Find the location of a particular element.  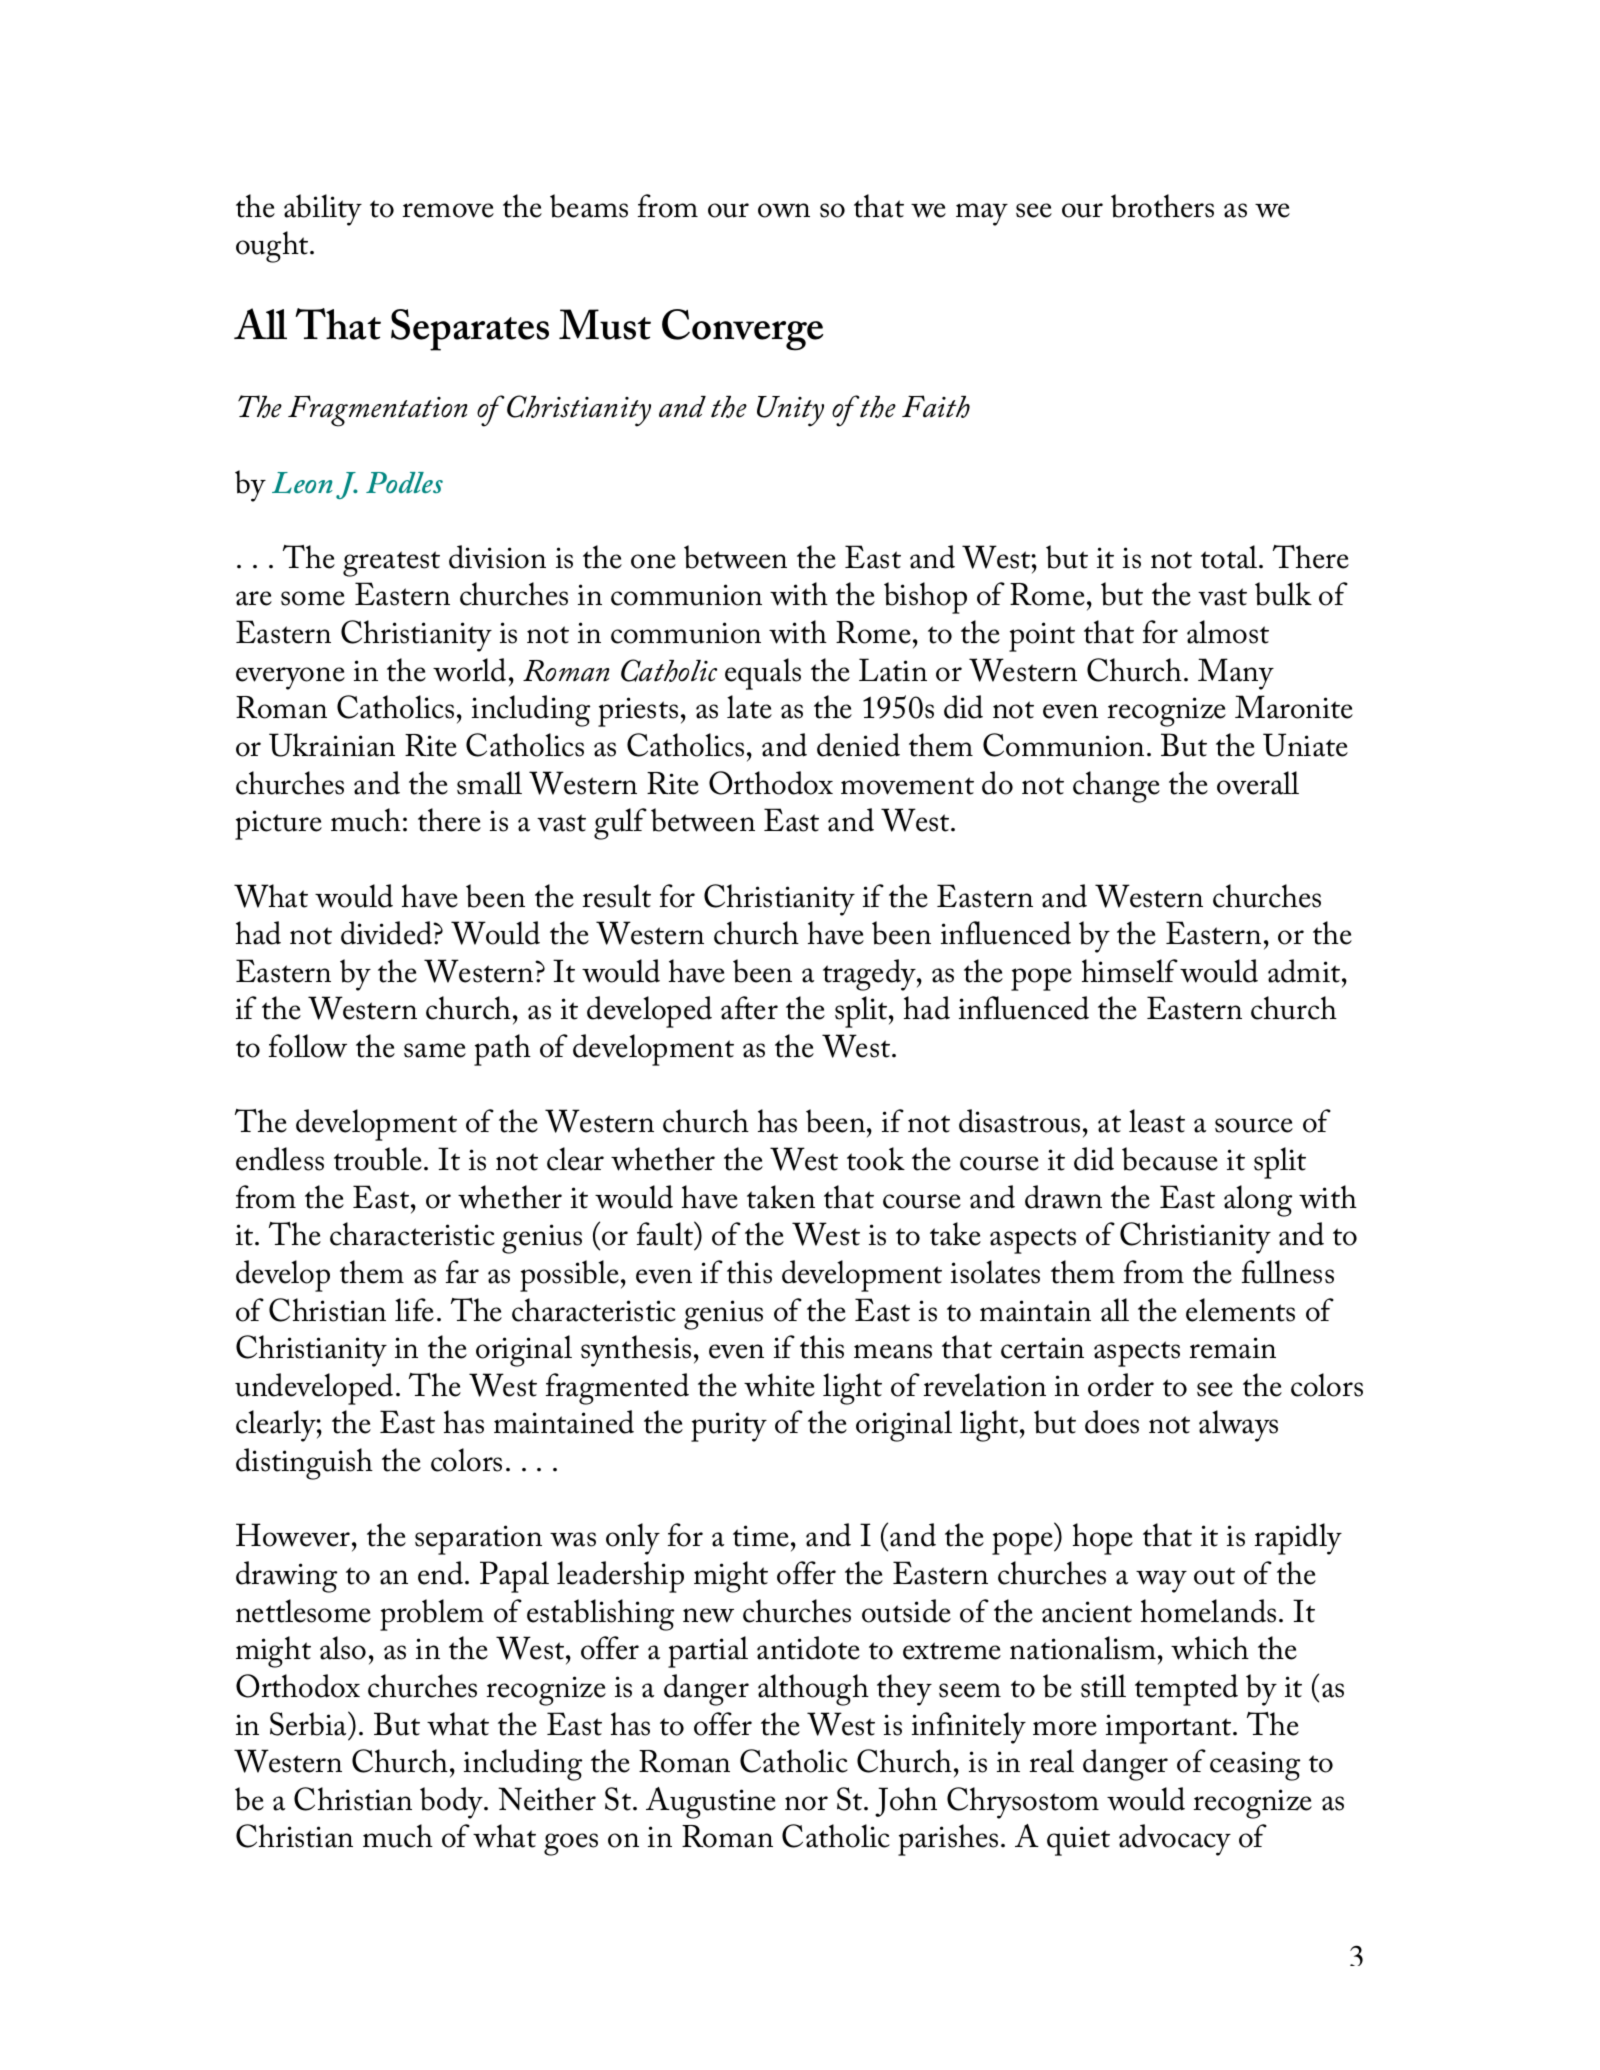

always is located at coordinates (1238, 1426).
